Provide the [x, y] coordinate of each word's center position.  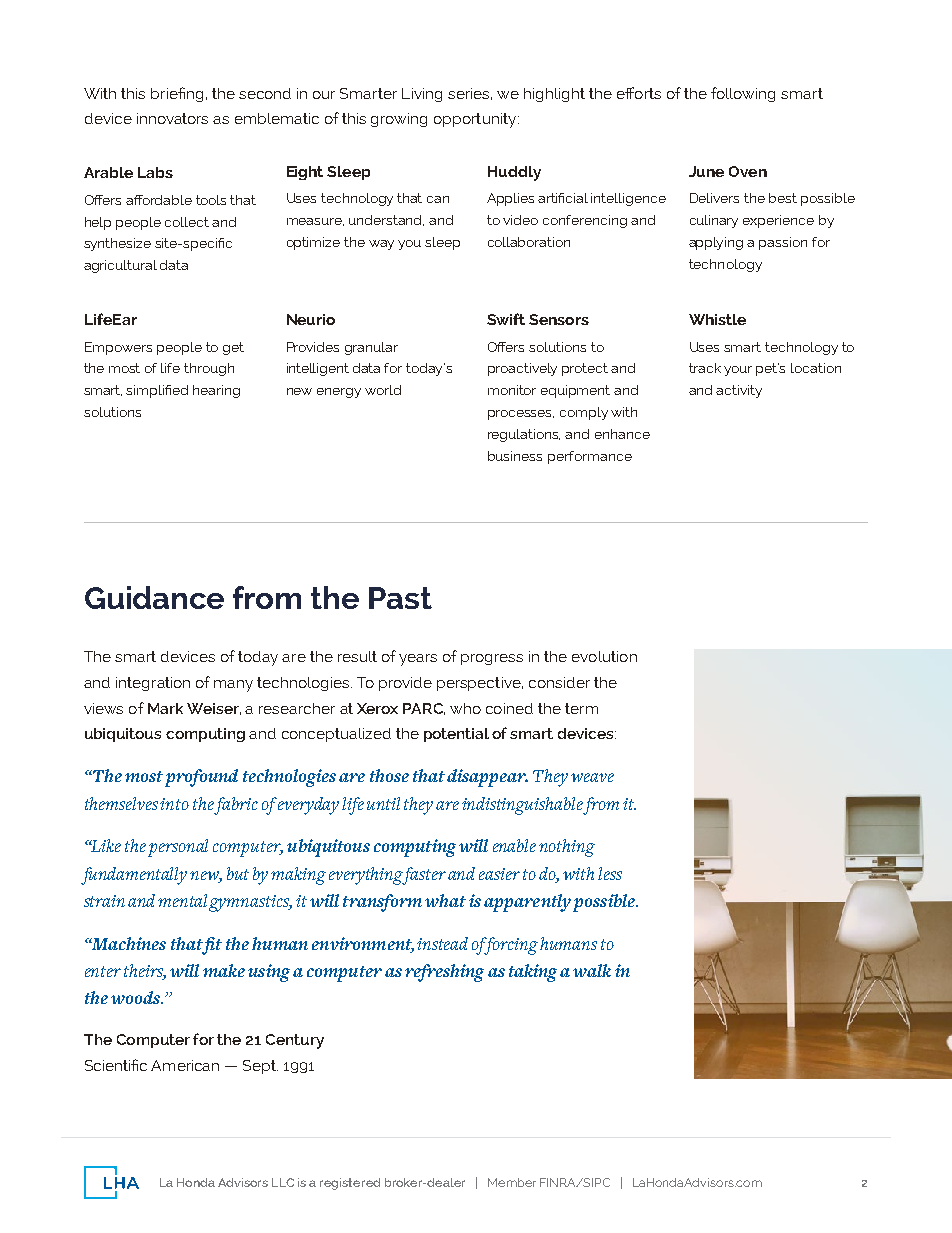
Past [400, 598]
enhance [622, 434]
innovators [172, 118]
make [224, 970]
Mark [165, 708]
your [738, 371]
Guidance [154, 597]
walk [592, 970]
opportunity [476, 120]
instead [442, 943]
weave [592, 777]
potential [456, 735]
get [233, 348]
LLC [283, 1182]
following [743, 94]
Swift [506, 319]
